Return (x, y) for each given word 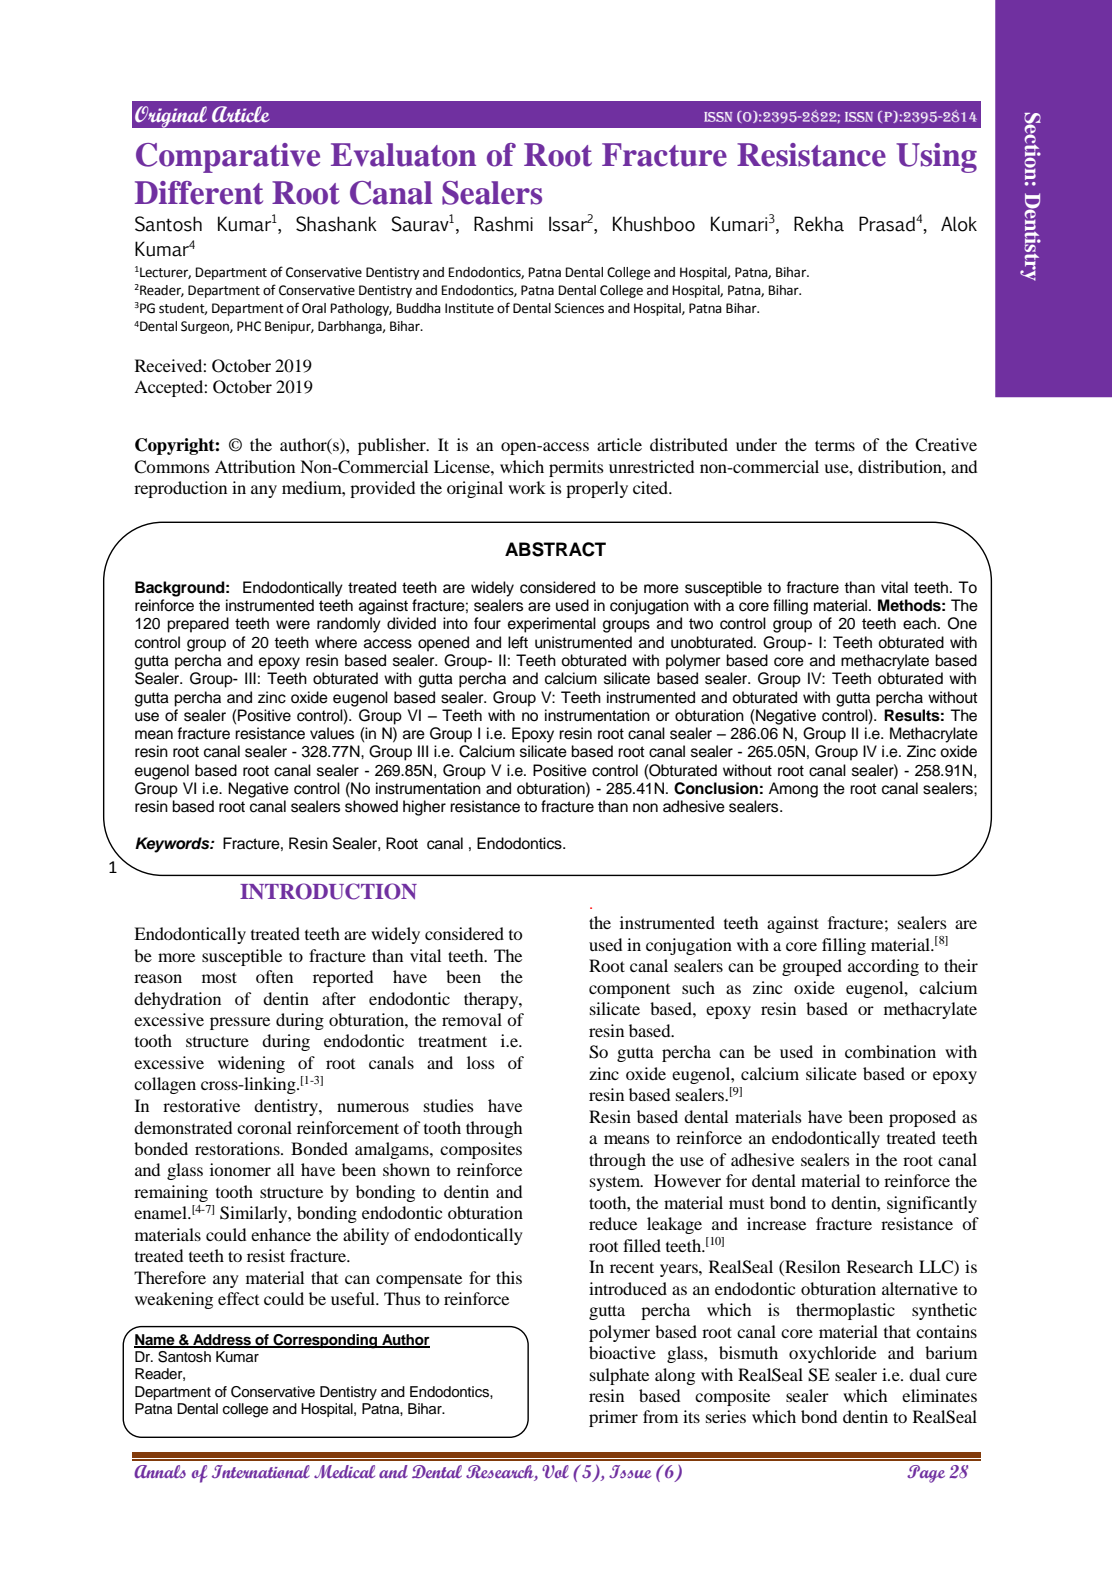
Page (926, 1474)
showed (371, 806)
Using (936, 158)
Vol (555, 1471)
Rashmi (503, 224)
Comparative (228, 158)
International (261, 1471)
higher (424, 808)
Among (793, 790)
